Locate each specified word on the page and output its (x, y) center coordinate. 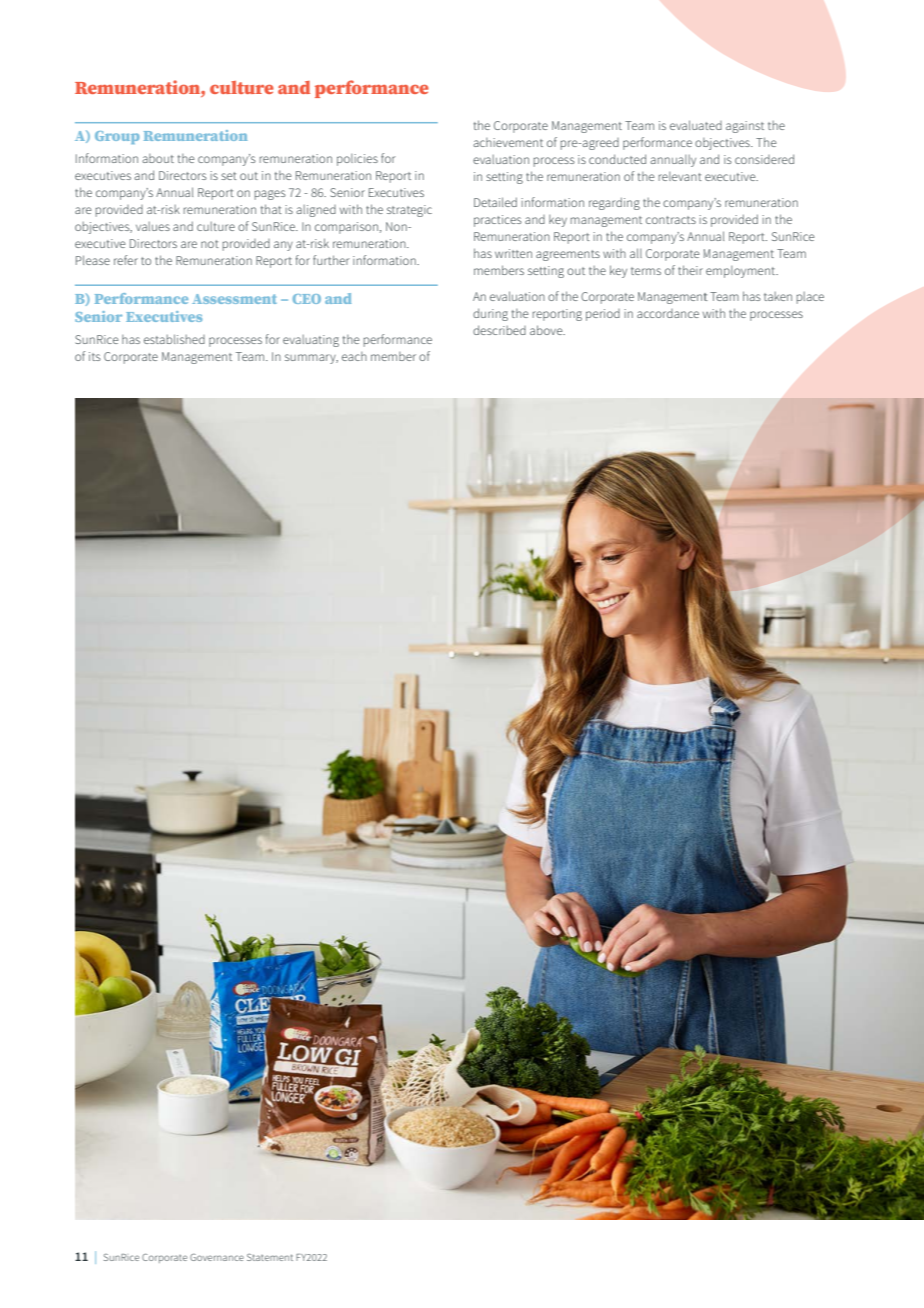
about (158, 158)
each (354, 356)
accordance (668, 313)
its (95, 356)
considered (764, 159)
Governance (217, 1257)
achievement (508, 142)
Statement (270, 1257)
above (547, 330)
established (174, 339)
